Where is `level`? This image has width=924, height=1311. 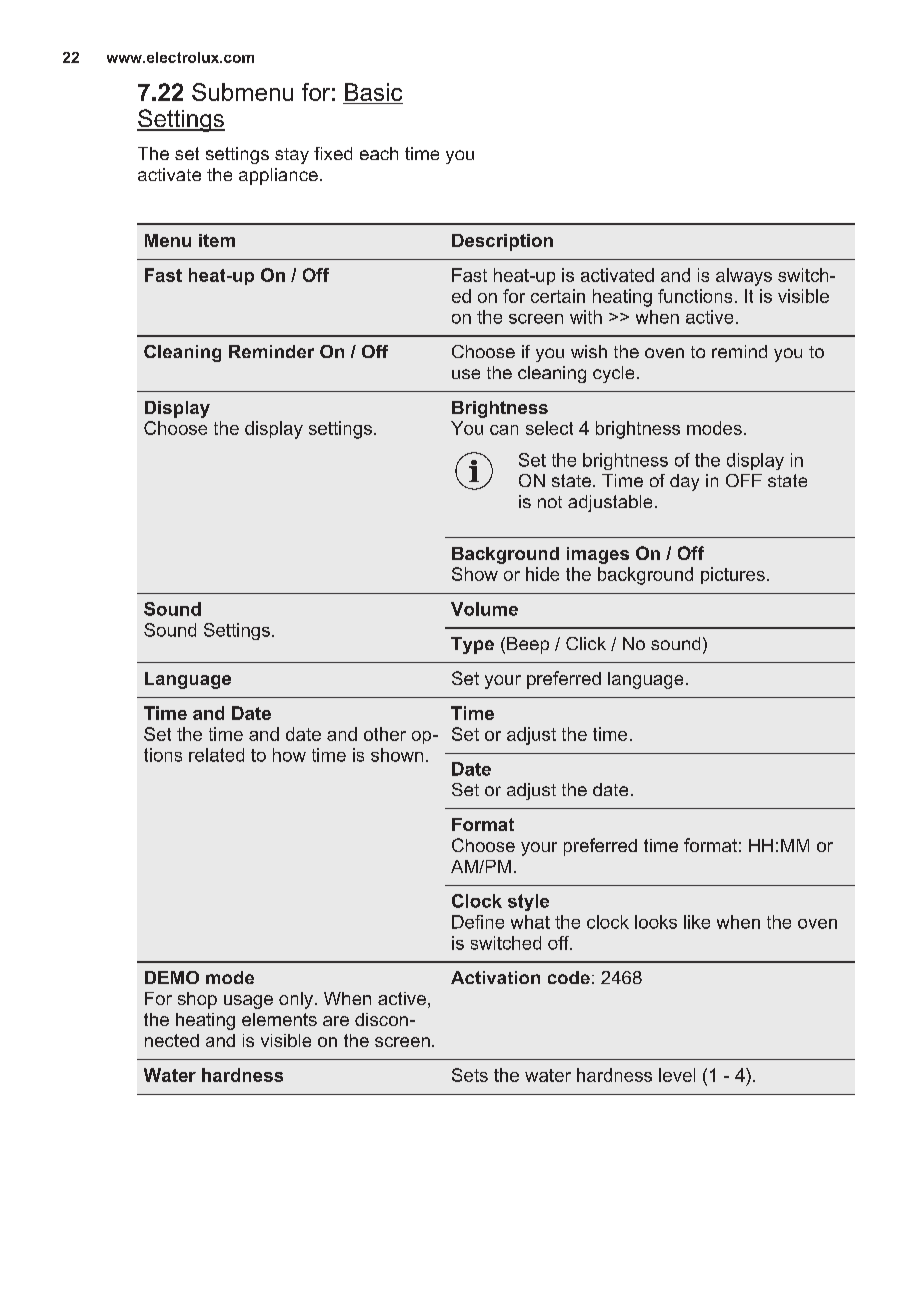 level is located at coordinates (677, 1075).
